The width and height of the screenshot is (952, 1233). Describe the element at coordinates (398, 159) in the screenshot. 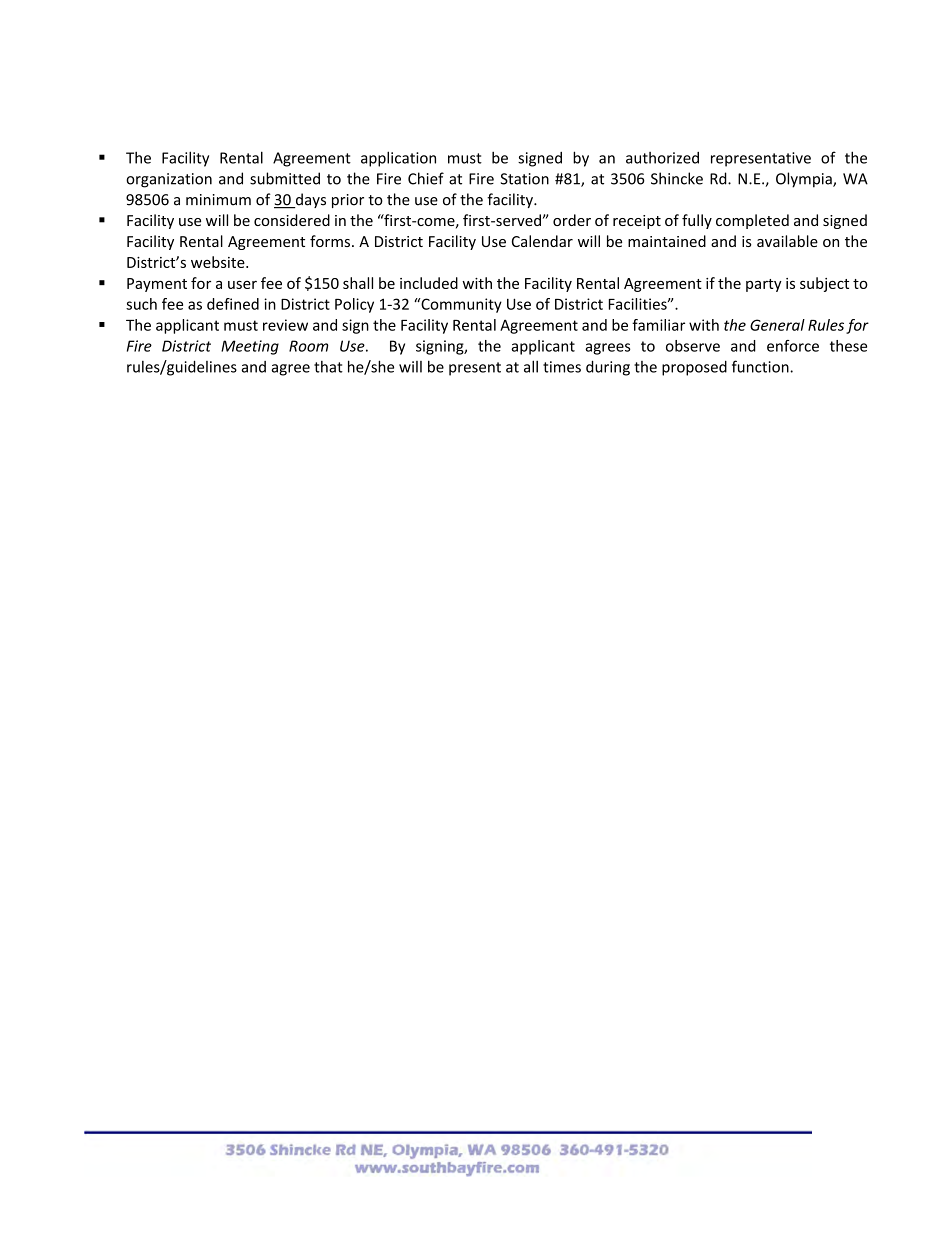

I see `application` at that location.
